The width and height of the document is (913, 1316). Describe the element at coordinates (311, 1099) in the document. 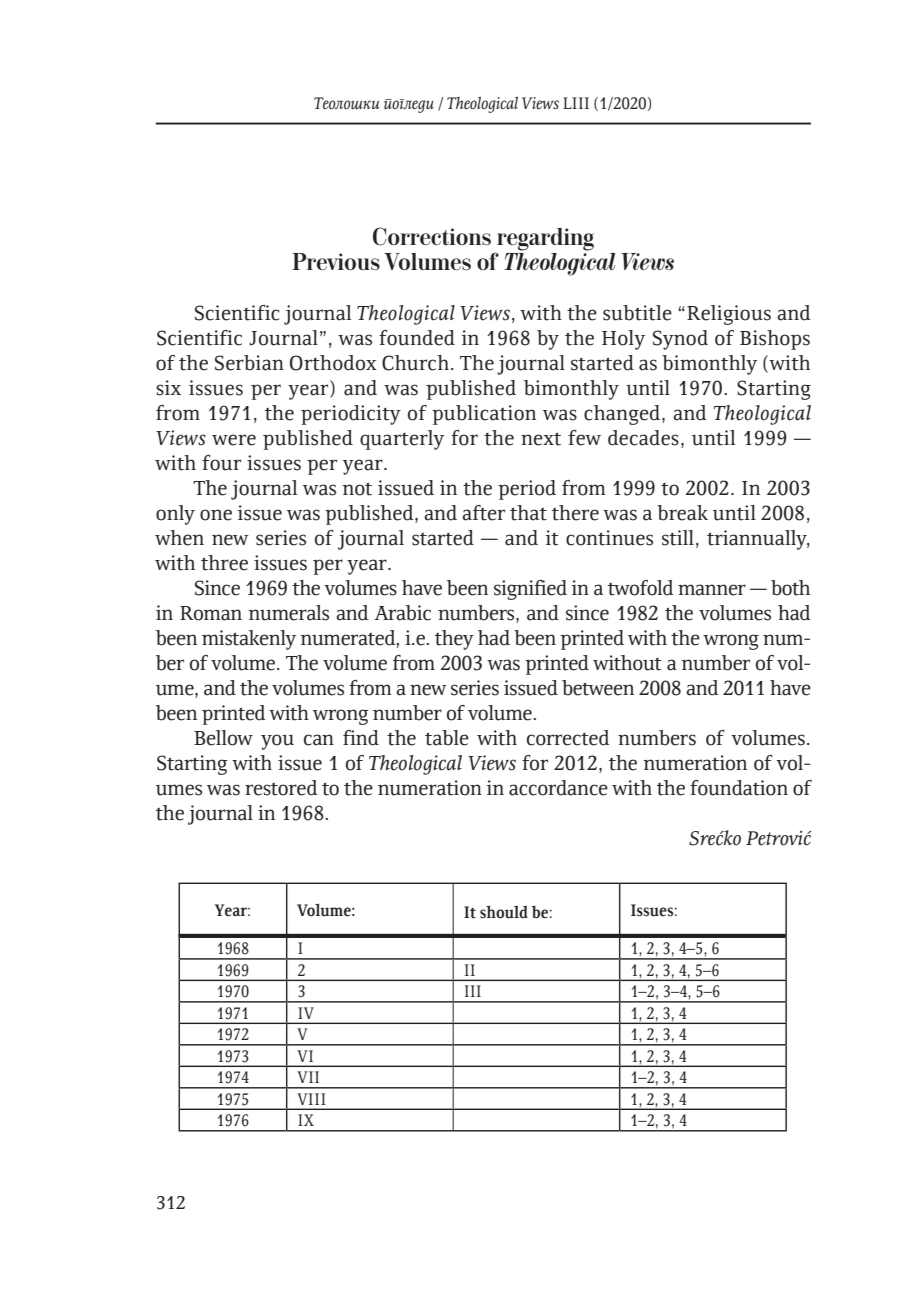

I see `VIII` at that location.
